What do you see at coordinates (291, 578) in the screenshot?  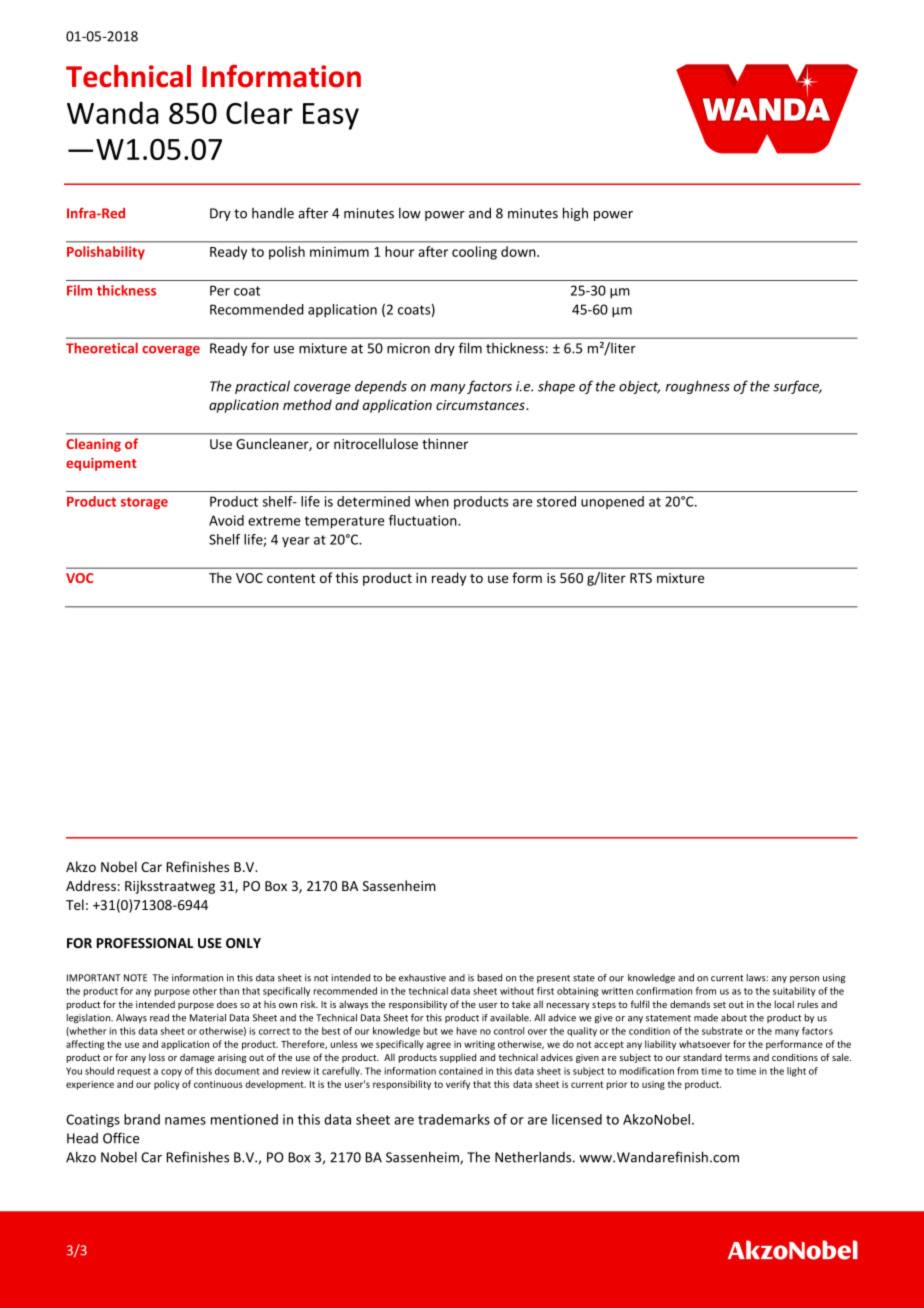 I see `content` at bounding box center [291, 578].
